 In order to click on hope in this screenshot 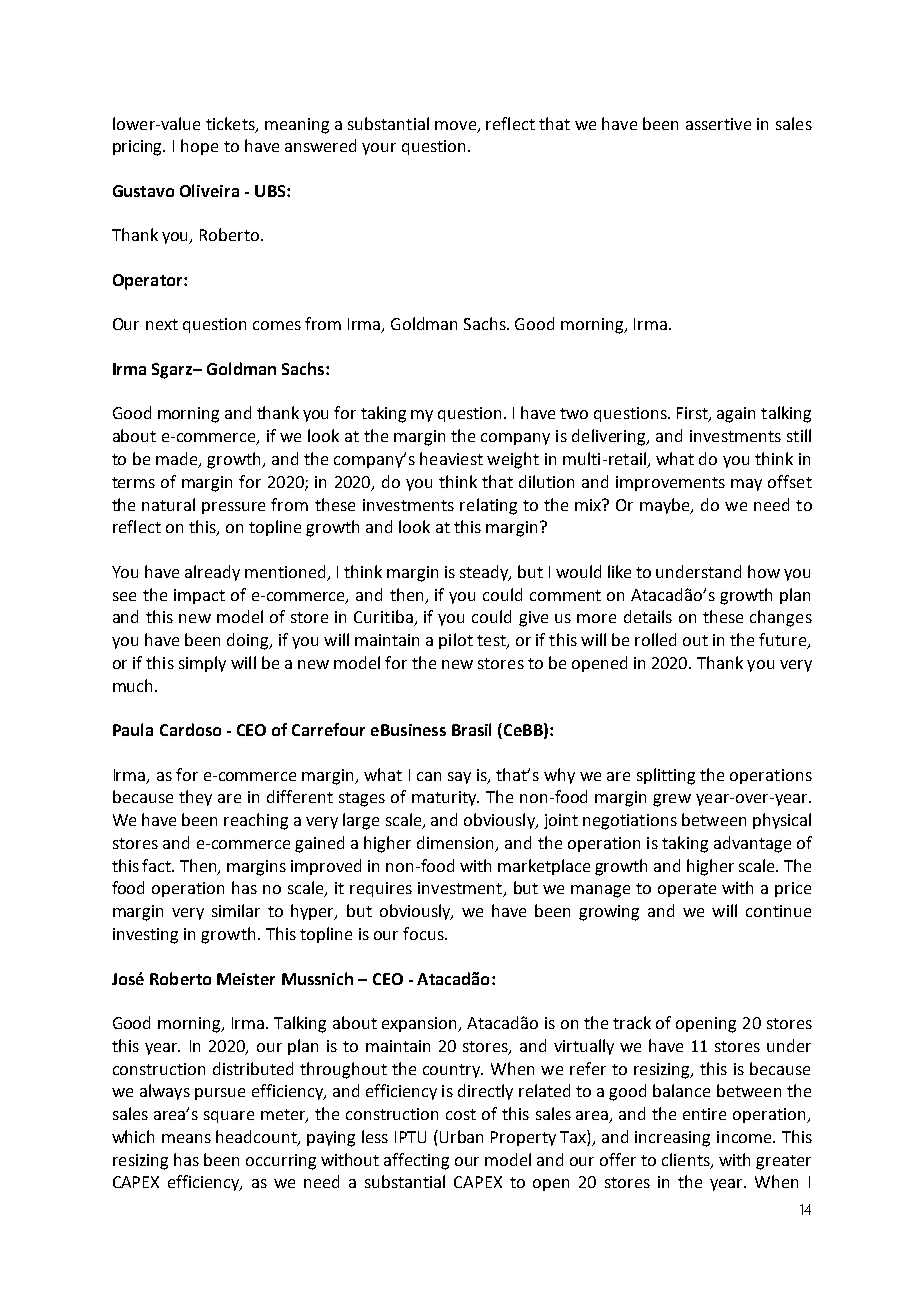, I will do `click(199, 147)`.
